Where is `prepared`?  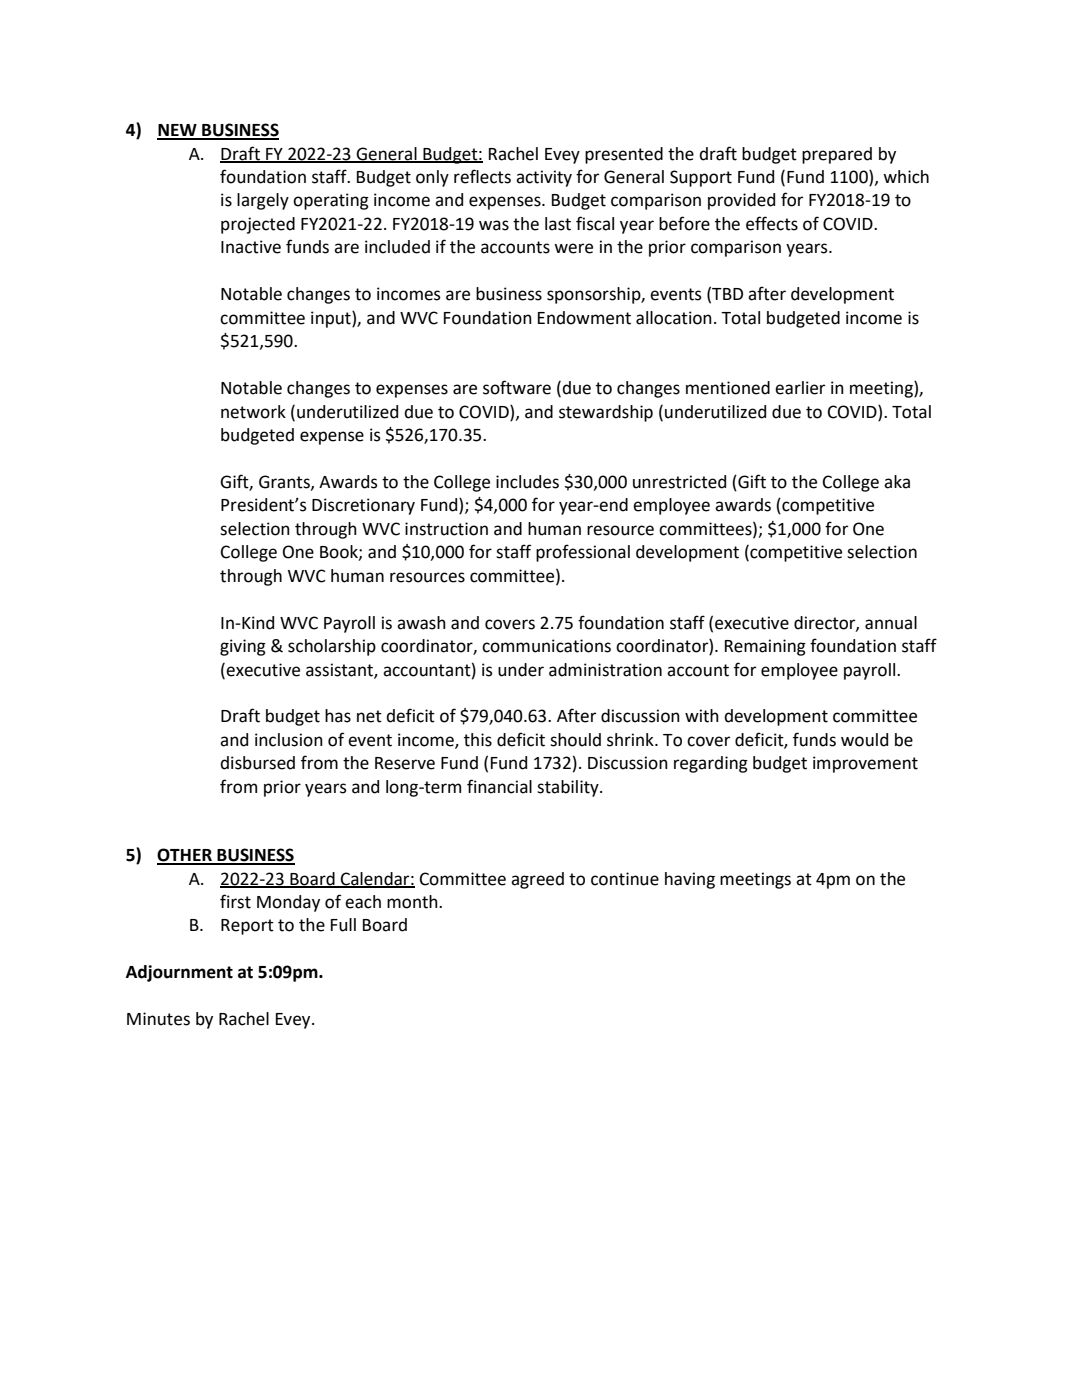 prepared is located at coordinates (837, 155).
